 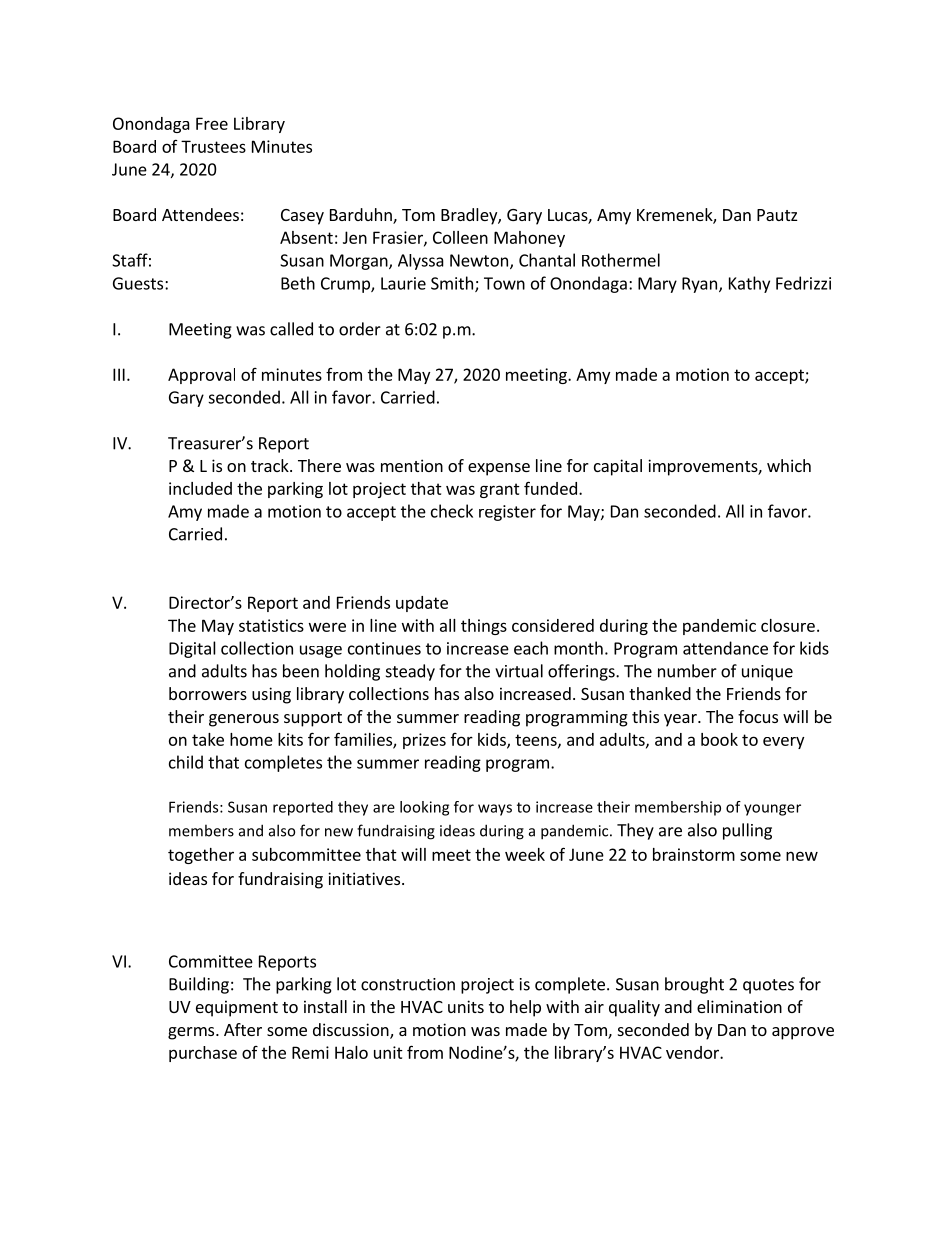 What do you see at coordinates (201, 376) in the document?
I see `Approval` at bounding box center [201, 376].
